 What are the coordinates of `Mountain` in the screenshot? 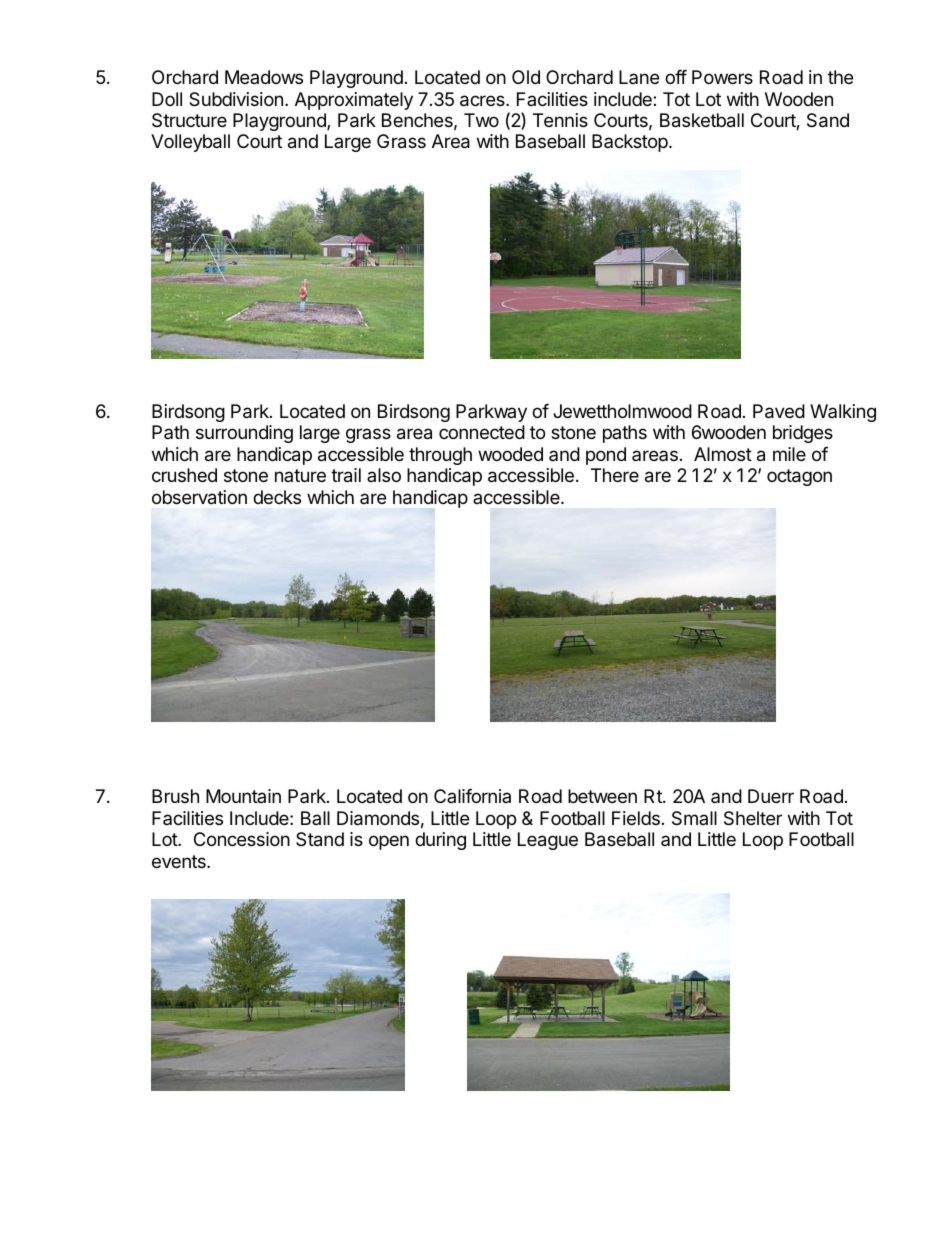 It's located at (243, 796).
